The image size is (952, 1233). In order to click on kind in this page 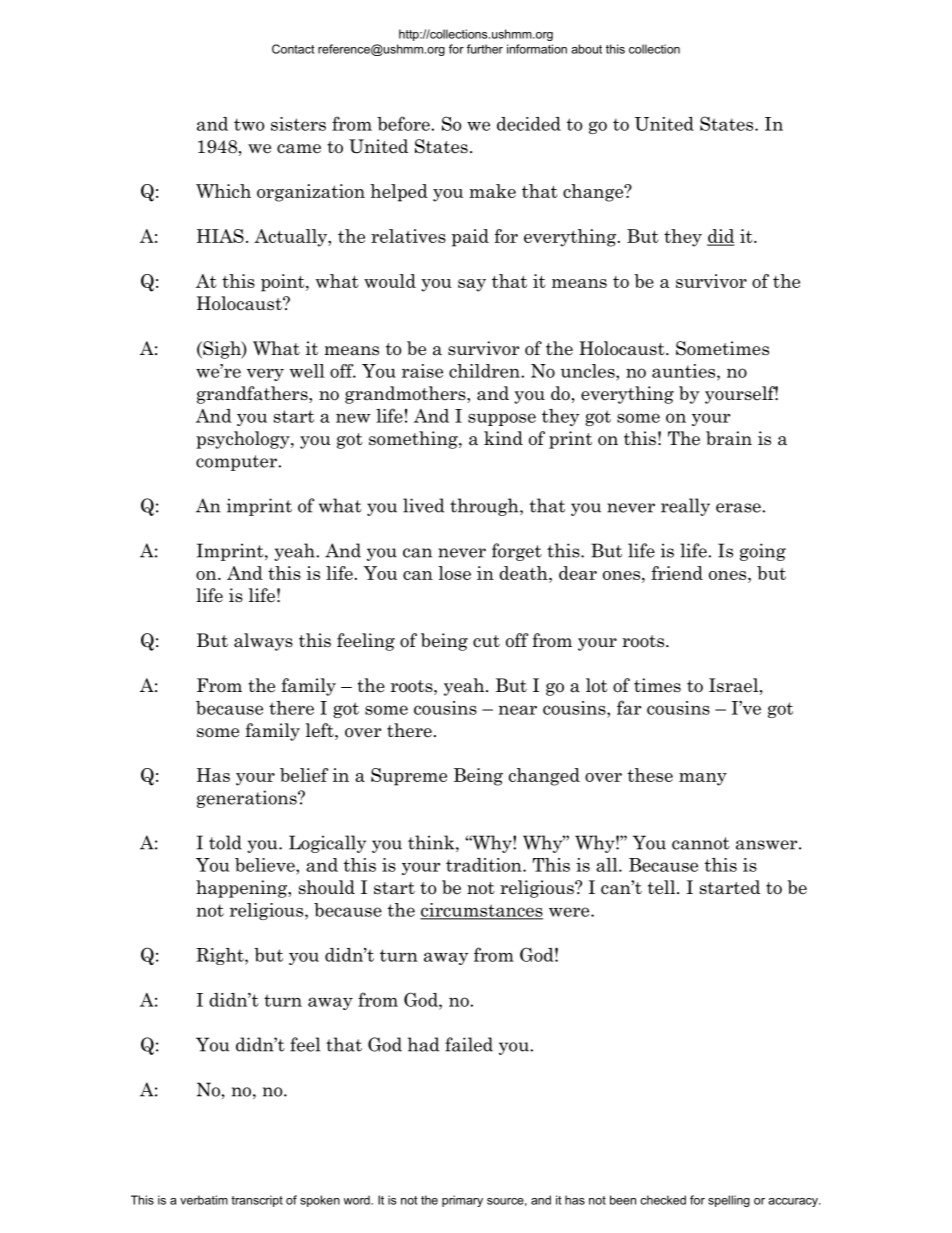, I will do `click(503, 438)`.
